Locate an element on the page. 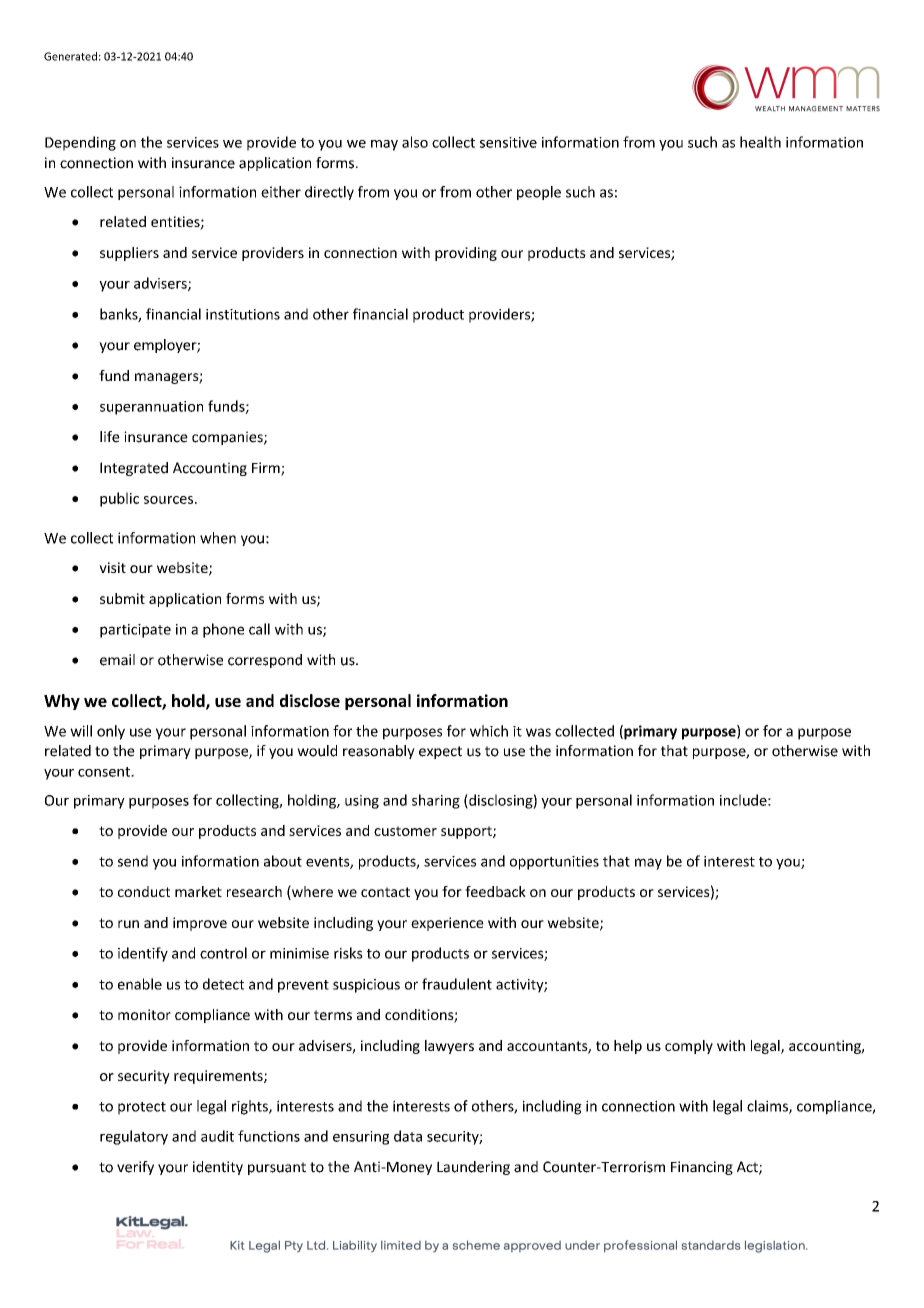 The width and height of the page is (924, 1308). data is located at coordinates (408, 1136).
